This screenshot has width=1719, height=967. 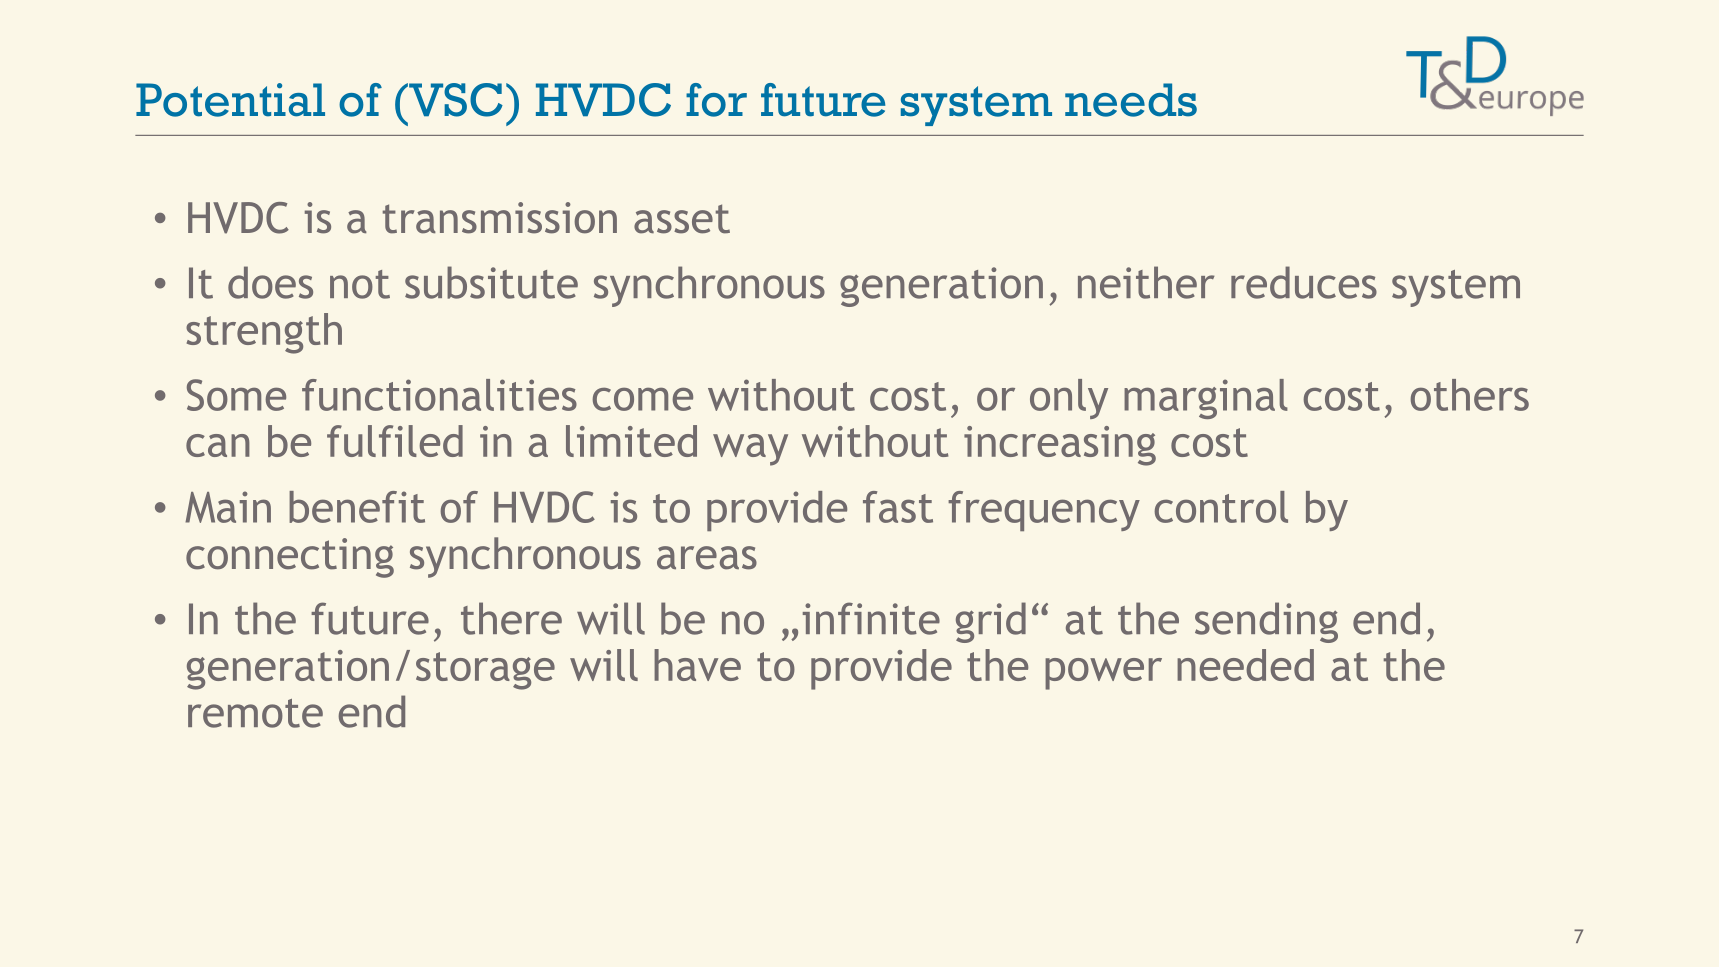 I want to click on marginal, so click(x=1206, y=399).
